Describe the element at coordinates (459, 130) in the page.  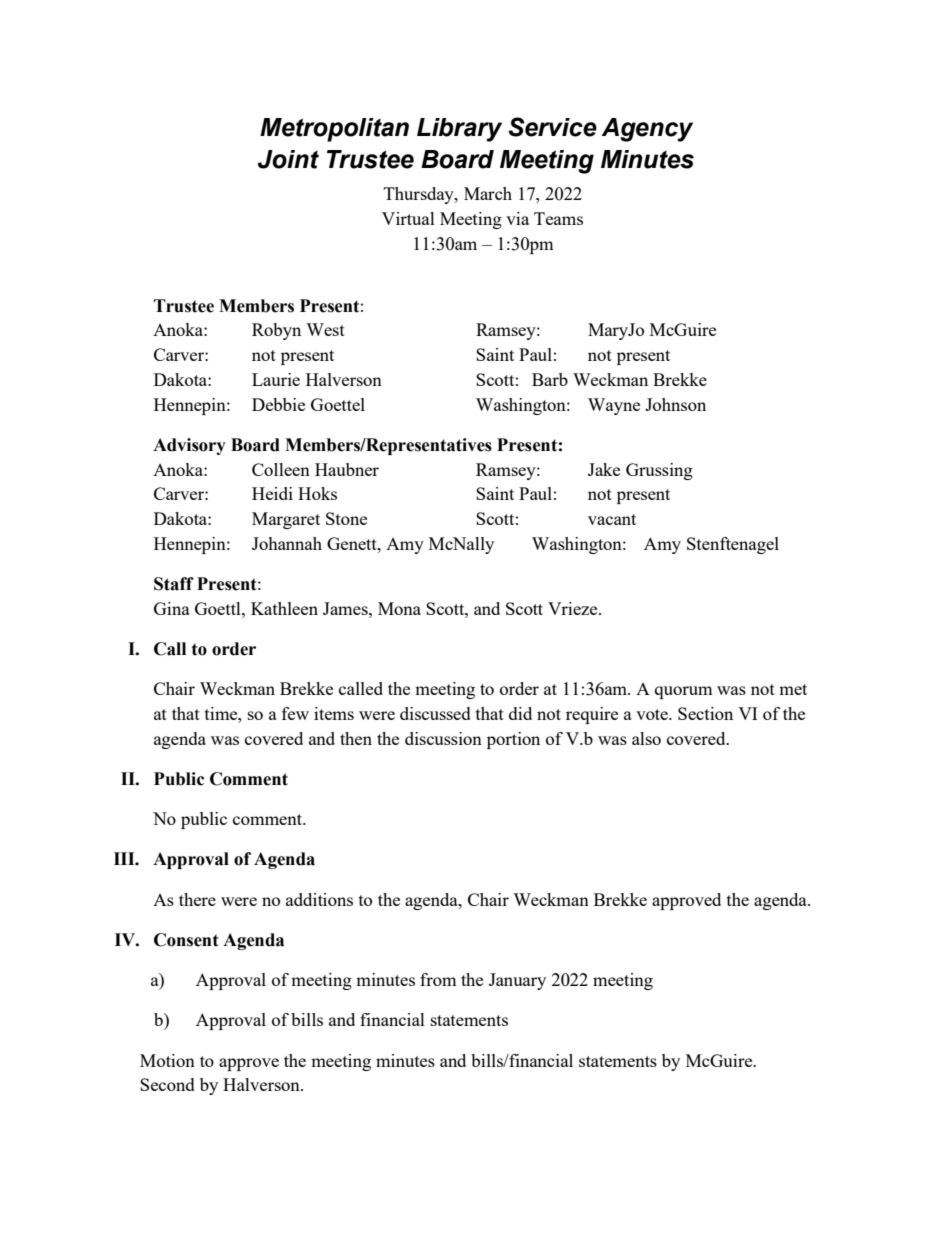
I see `Library` at that location.
